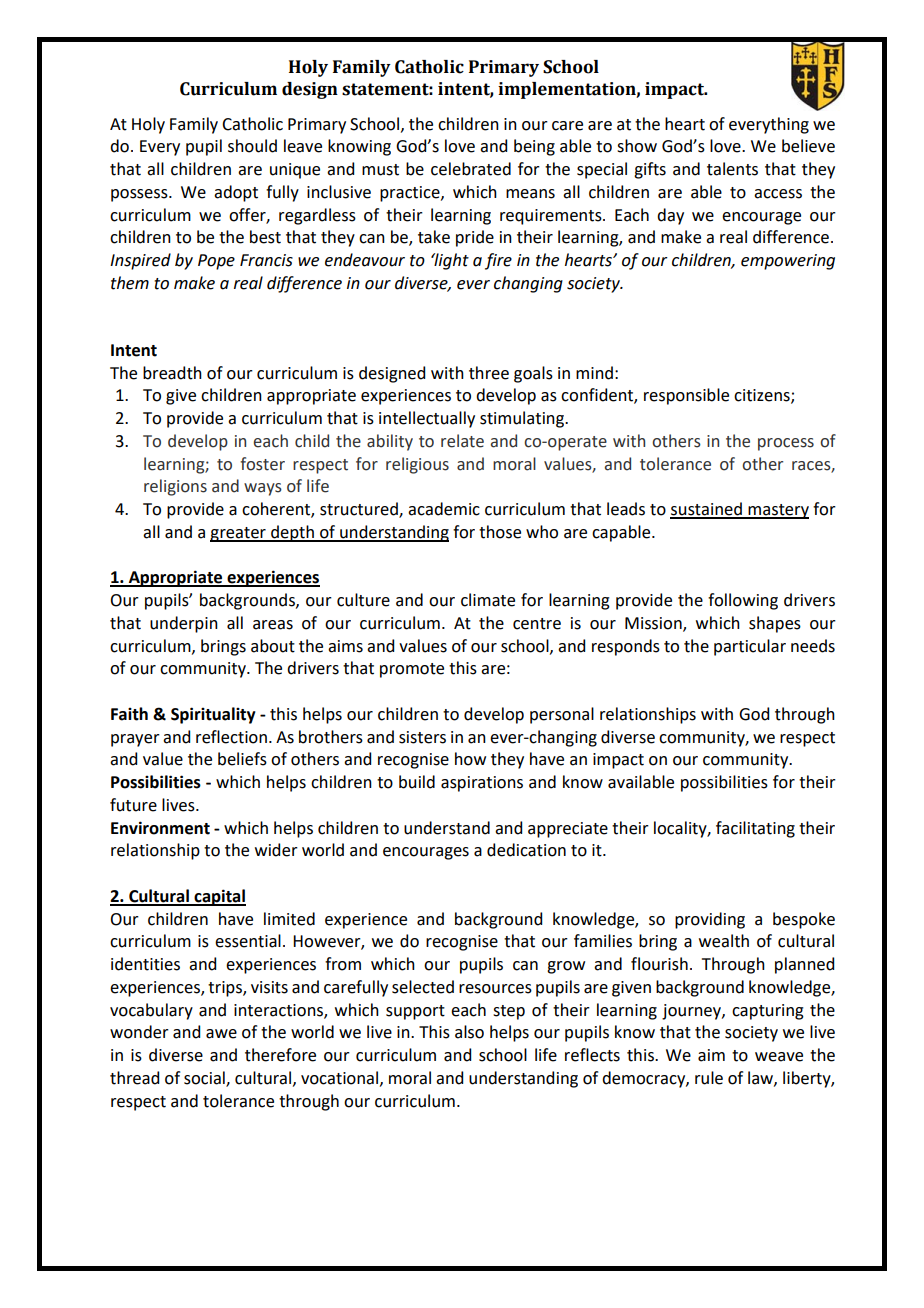 The image size is (924, 1308). I want to click on talents, so click(732, 169).
